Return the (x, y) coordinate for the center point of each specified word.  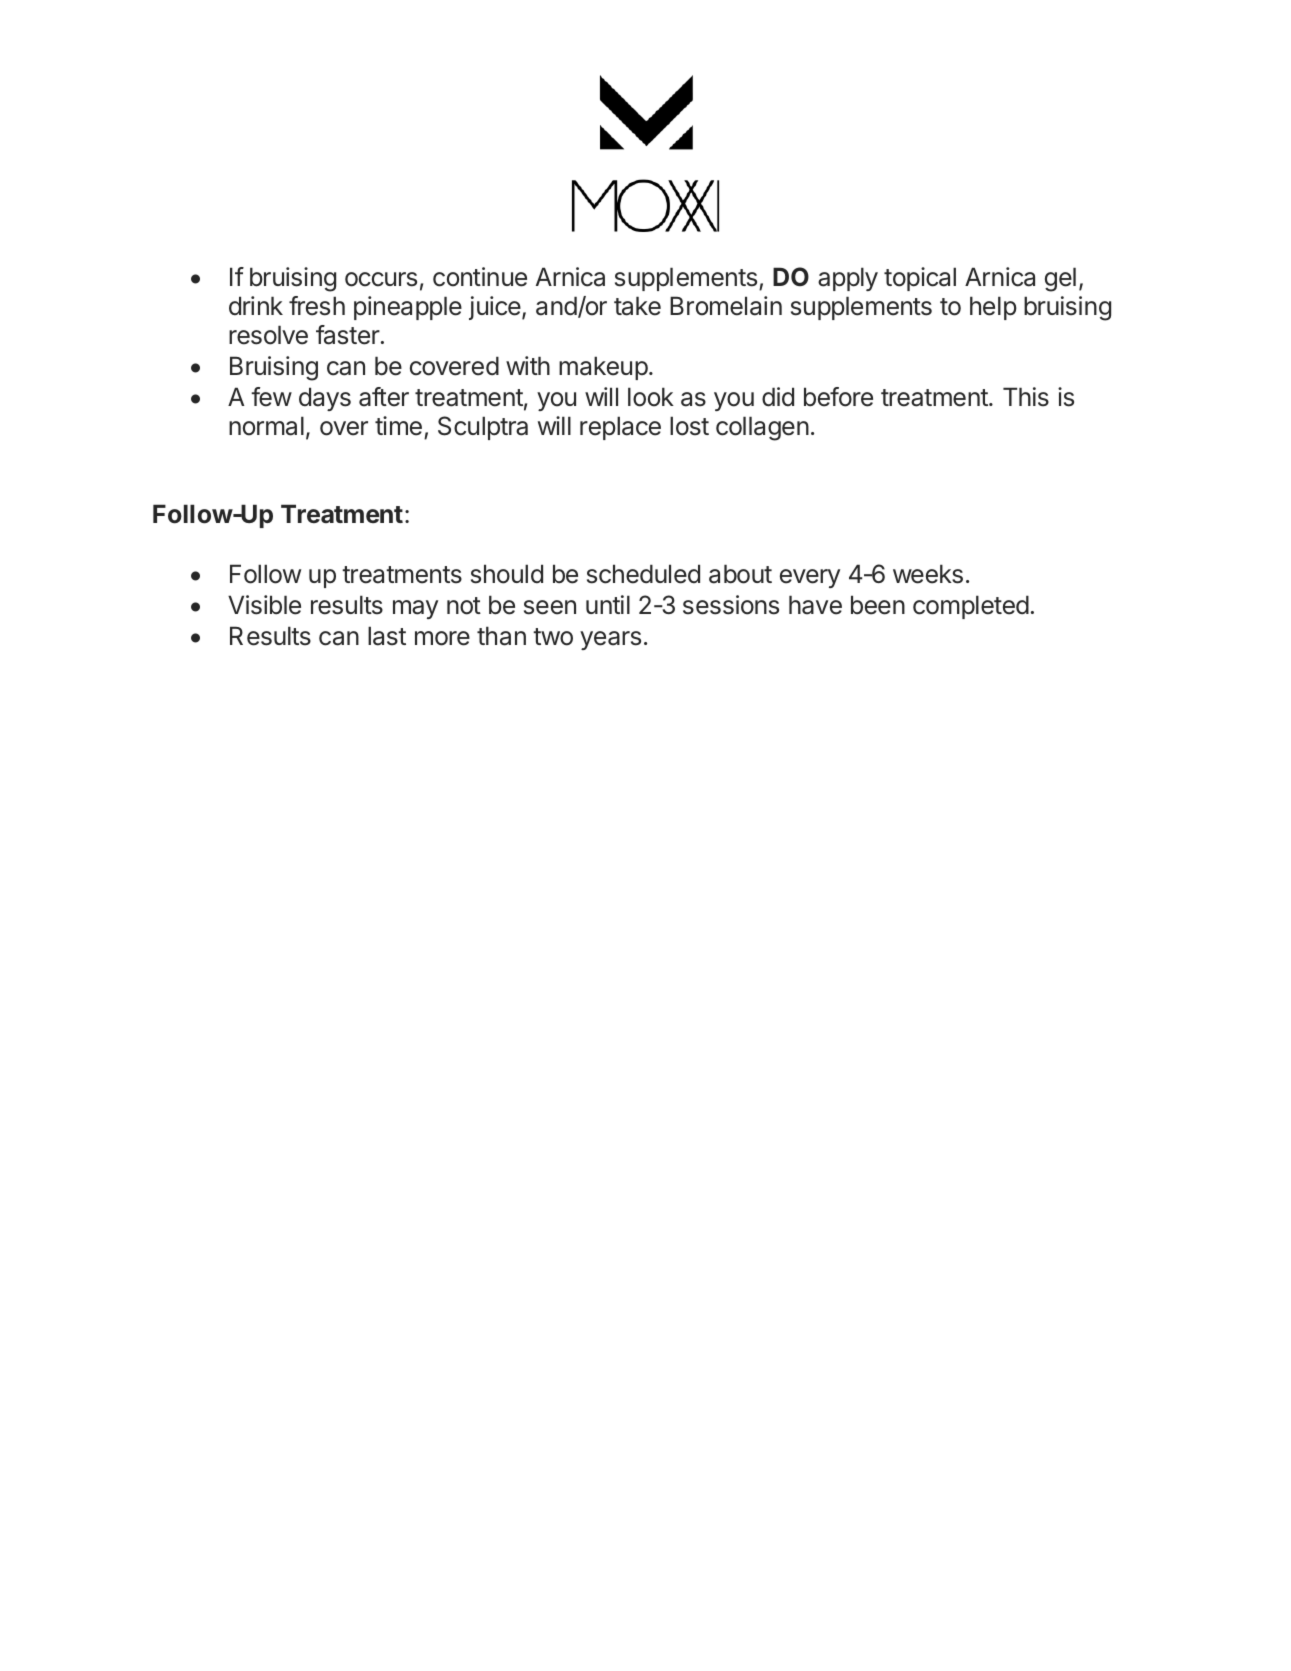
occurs (381, 279)
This (1026, 397)
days (325, 399)
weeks (928, 574)
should (507, 574)
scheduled (643, 574)
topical (920, 279)
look (651, 397)
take (637, 306)
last (387, 636)
